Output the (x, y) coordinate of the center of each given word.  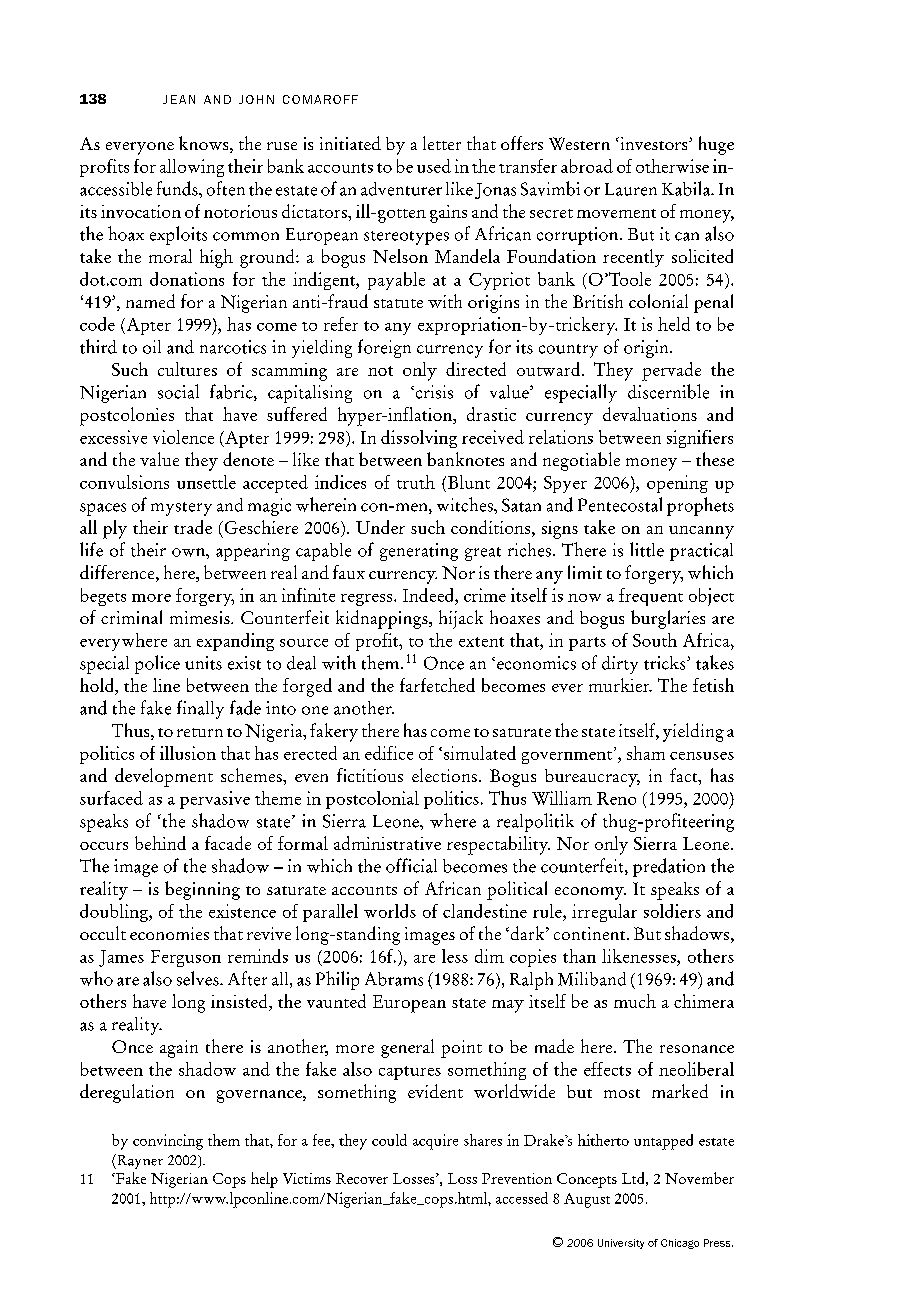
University (621, 1244)
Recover (362, 1178)
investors (654, 143)
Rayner (139, 1161)
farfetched (437, 685)
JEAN (179, 99)
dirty (620, 665)
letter (442, 143)
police (157, 664)
